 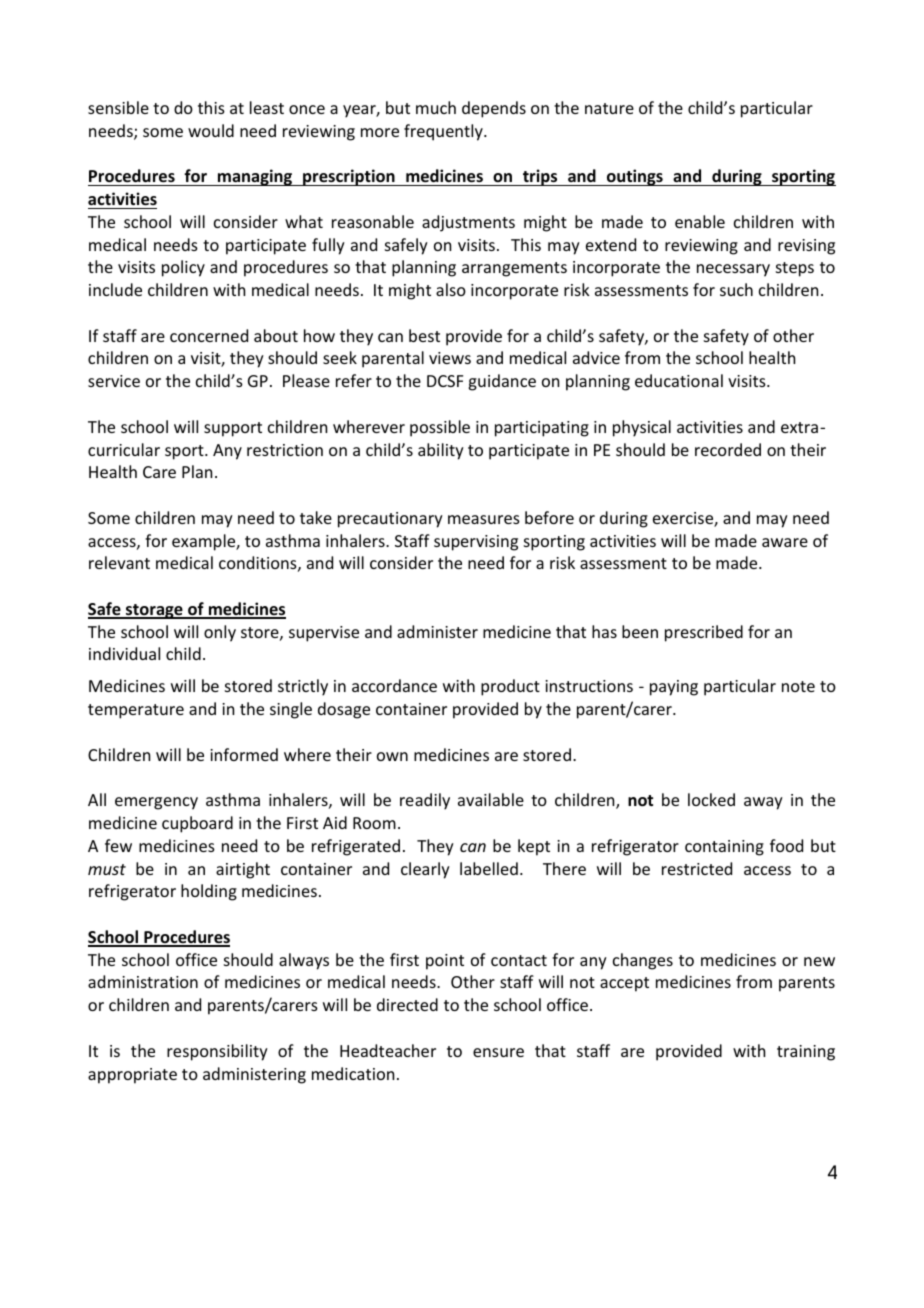 I want to click on educational, so click(x=679, y=380).
